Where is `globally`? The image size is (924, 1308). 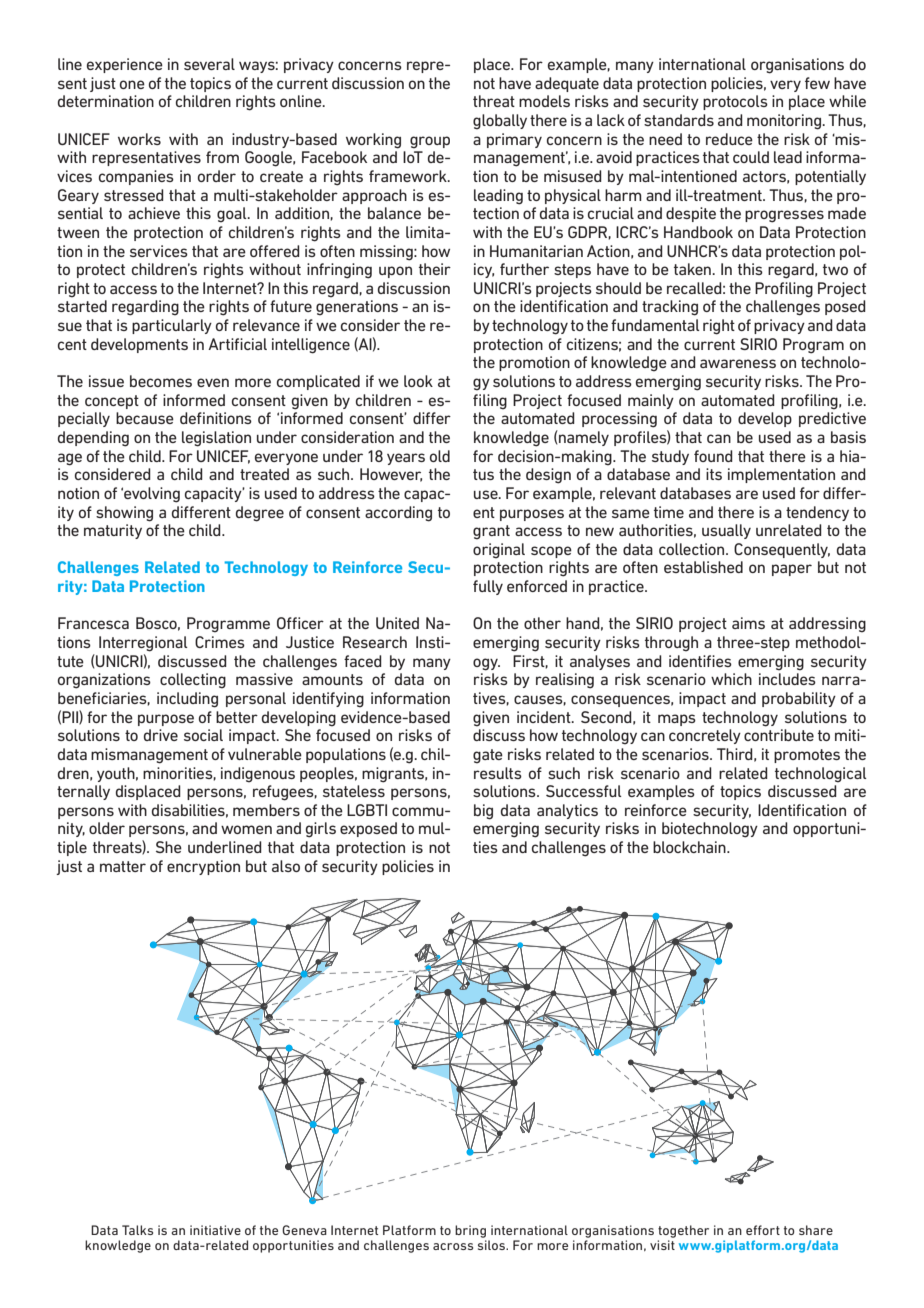
globally is located at coordinates (500, 122).
